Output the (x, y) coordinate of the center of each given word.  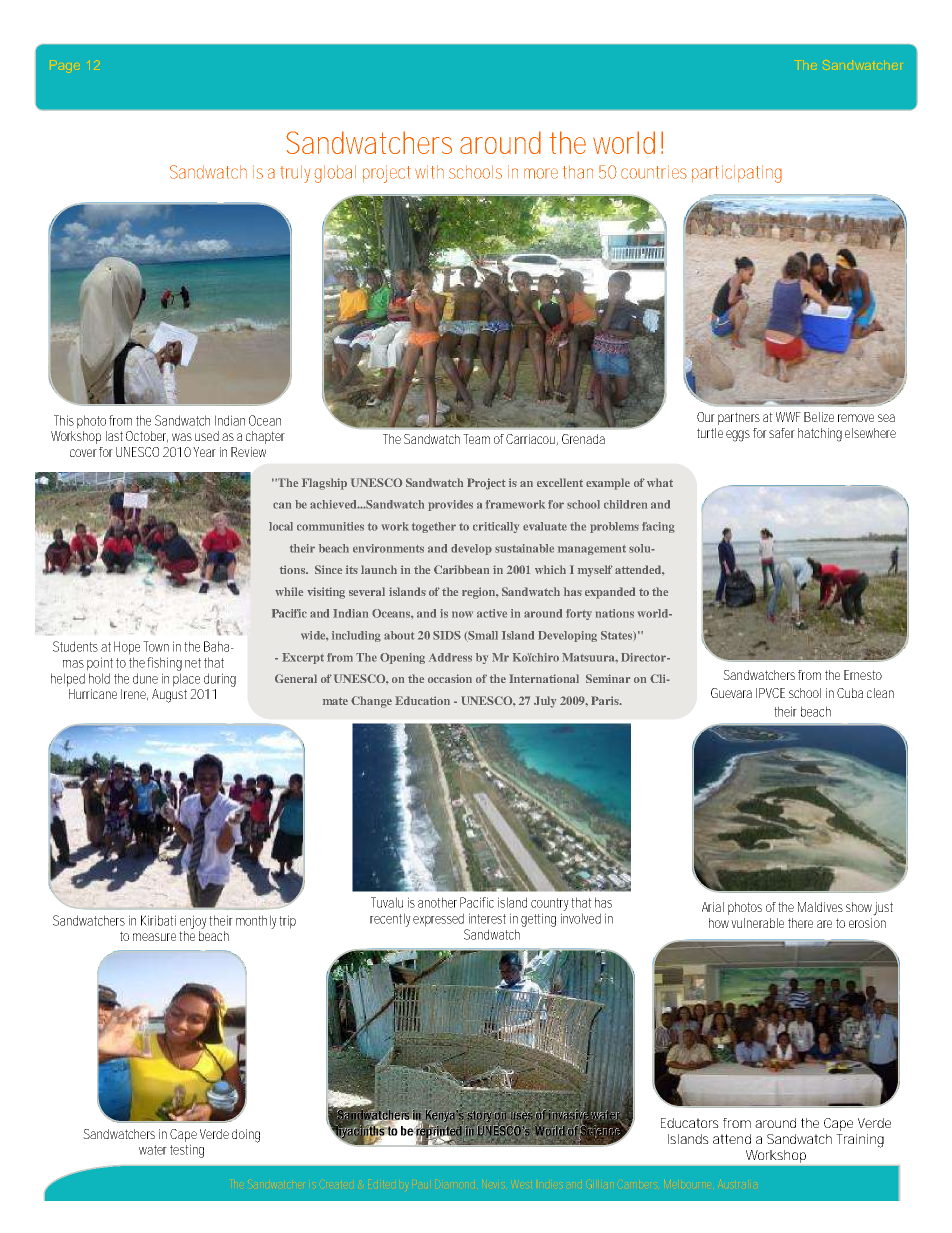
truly (295, 174)
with (429, 172)
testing (187, 1151)
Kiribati (158, 920)
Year (204, 452)
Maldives (820, 907)
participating (737, 174)
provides (450, 505)
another (437, 902)
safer (782, 433)
